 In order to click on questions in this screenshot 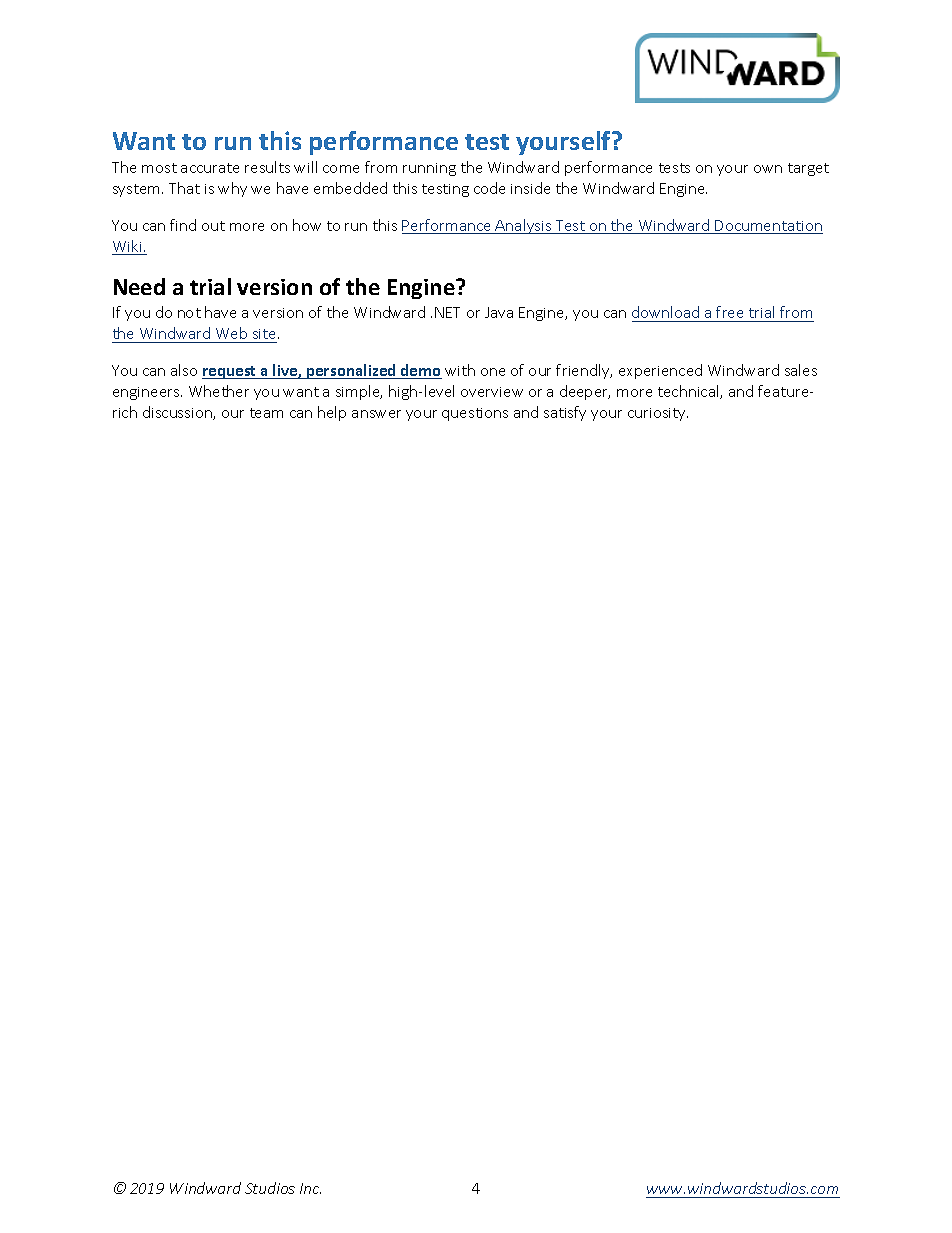, I will do `click(475, 414)`.
